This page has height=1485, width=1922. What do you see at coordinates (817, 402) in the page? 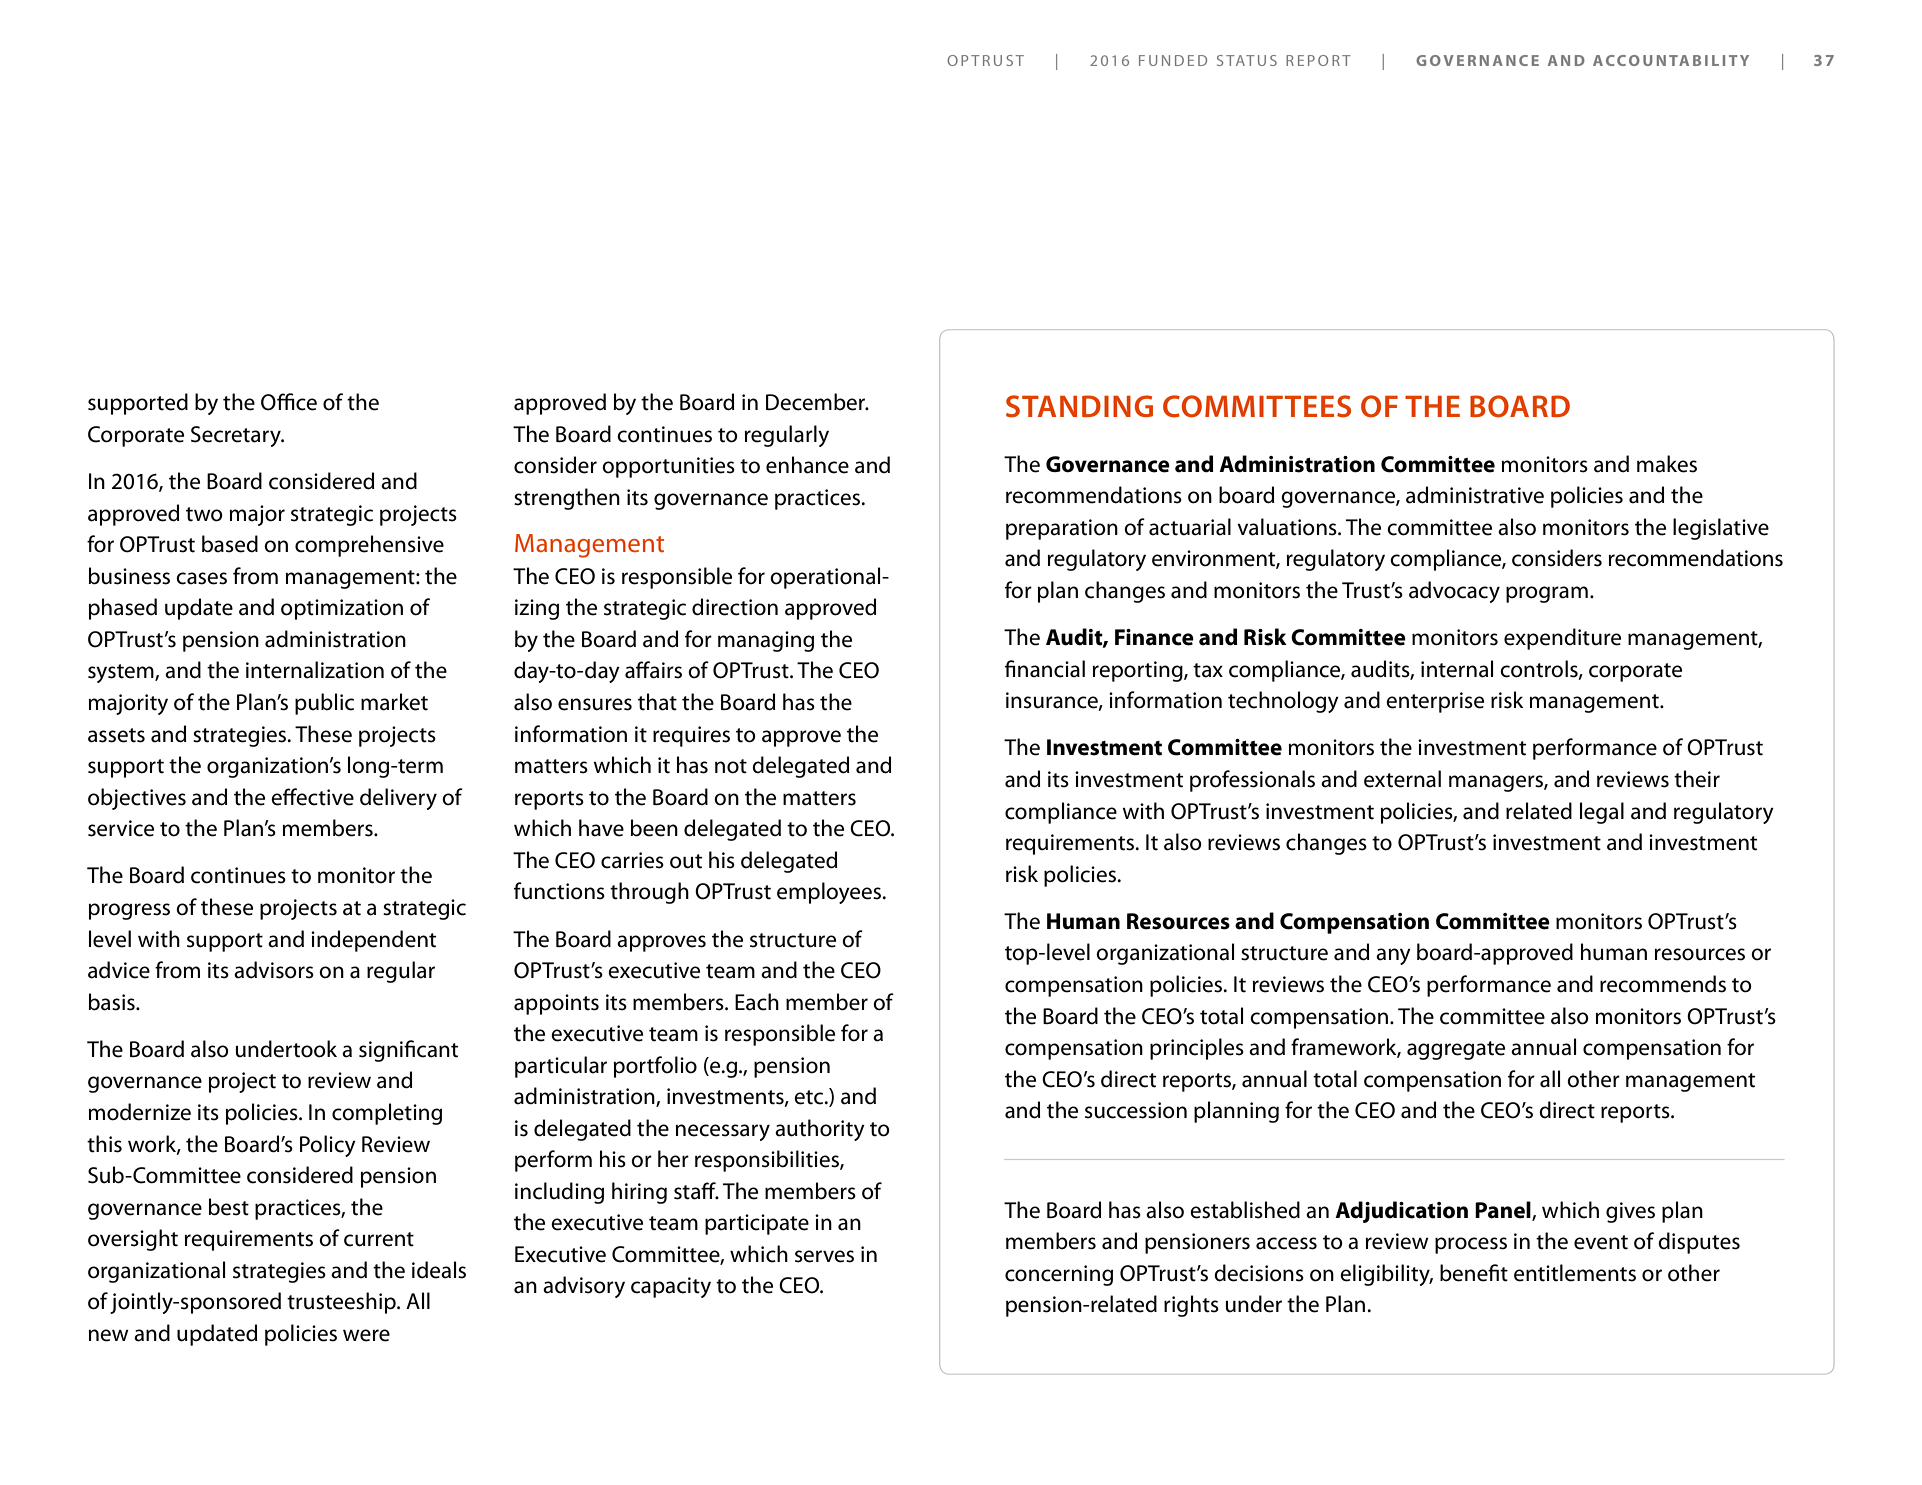
I see `December` at bounding box center [817, 402].
